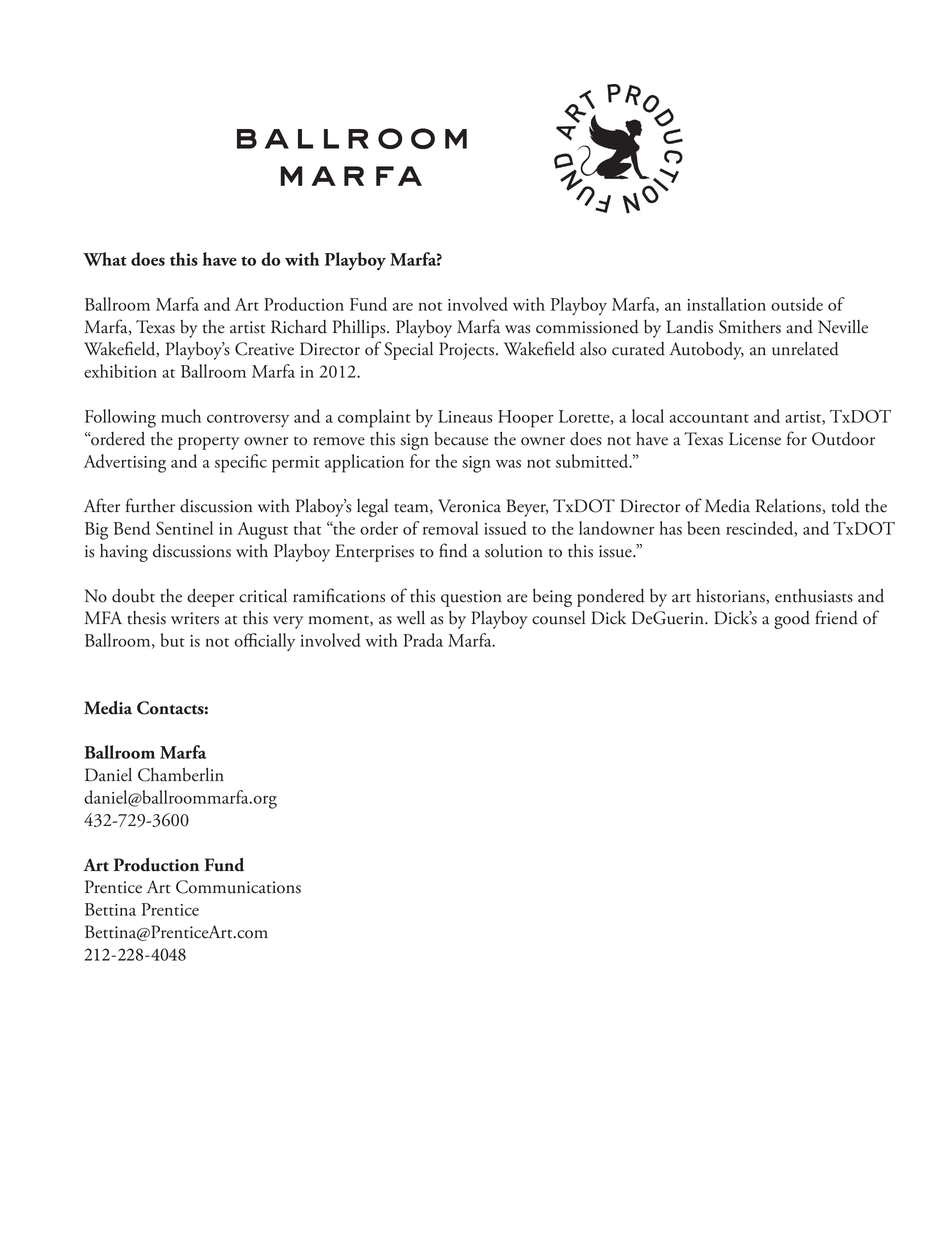 The width and height of the screenshot is (952, 1233). Describe the element at coordinates (423, 640) in the screenshot. I see `Prada` at that location.
